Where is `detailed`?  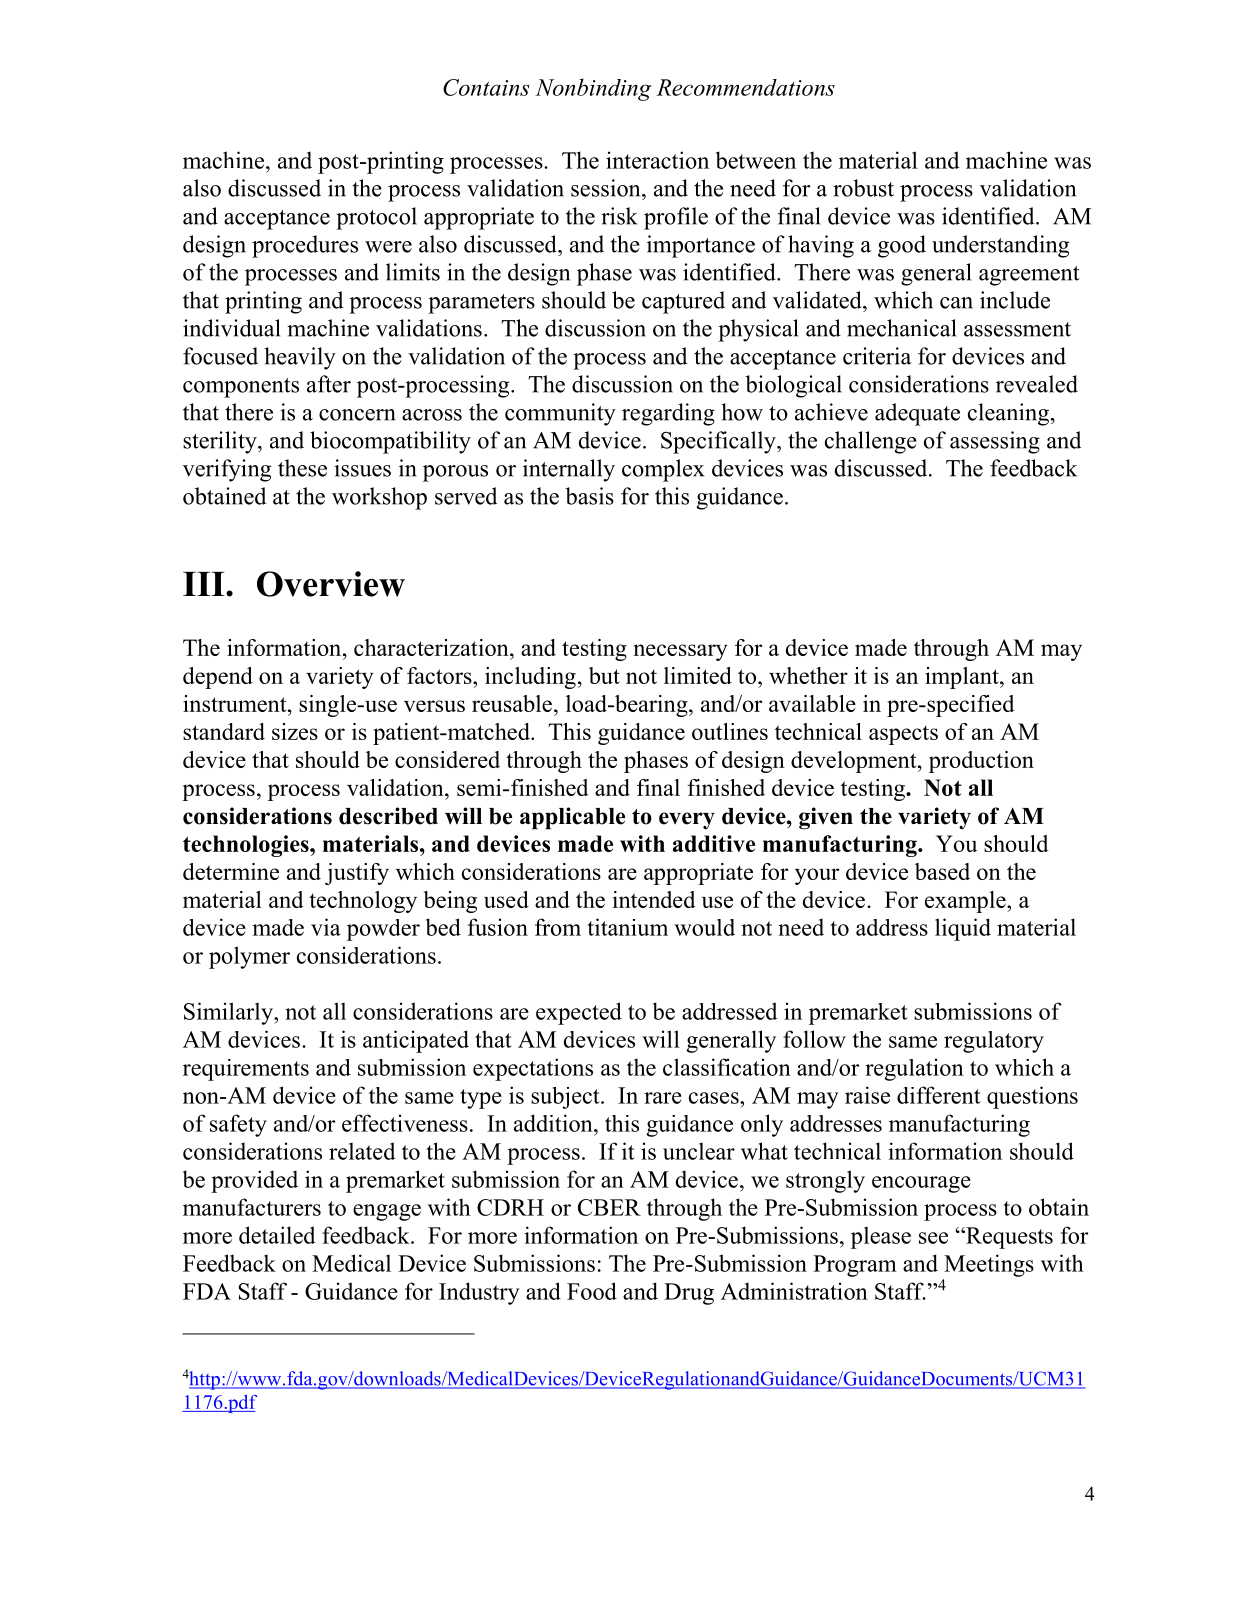
detailed is located at coordinates (277, 1235).
